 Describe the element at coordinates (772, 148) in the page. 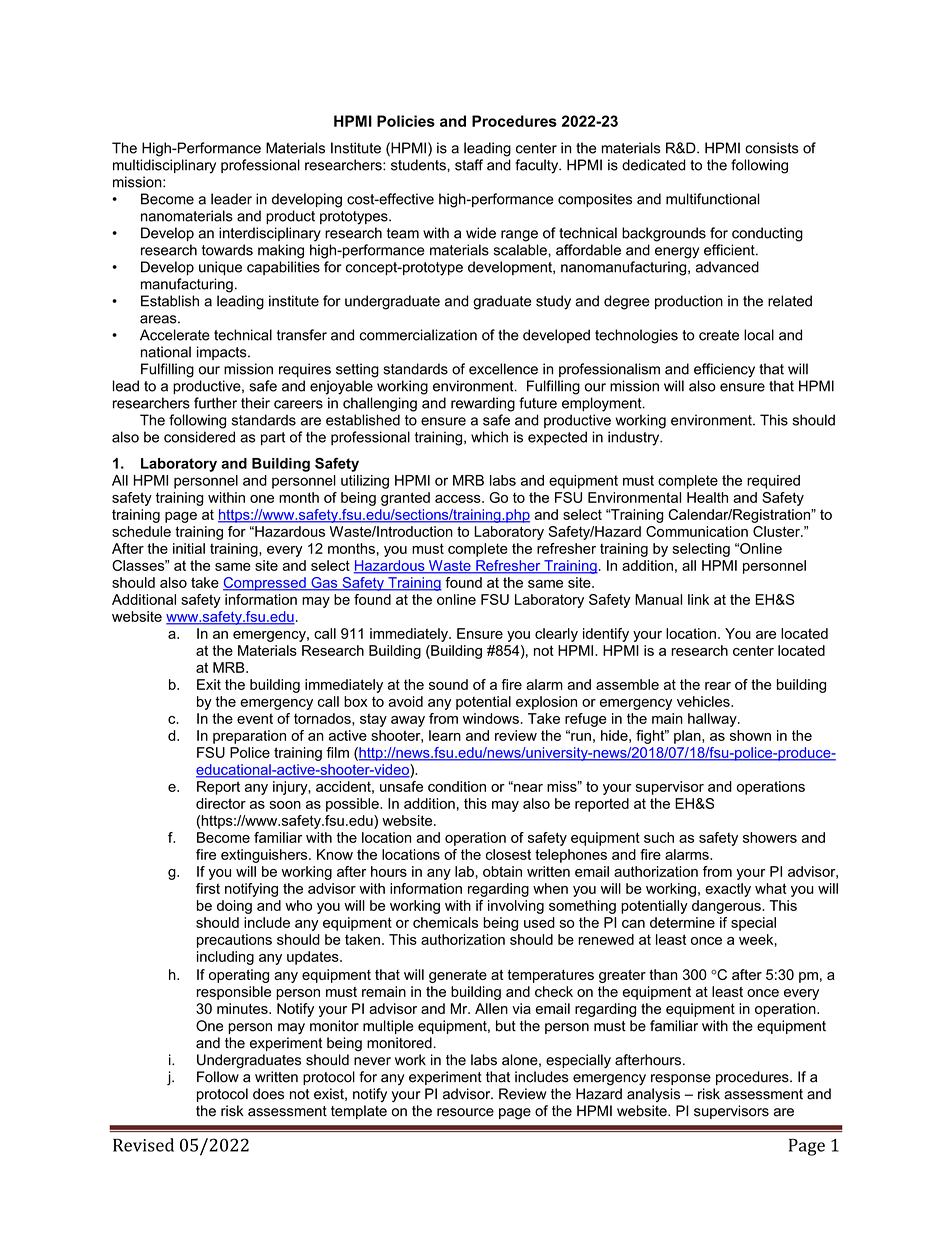

I see `consists` at that location.
